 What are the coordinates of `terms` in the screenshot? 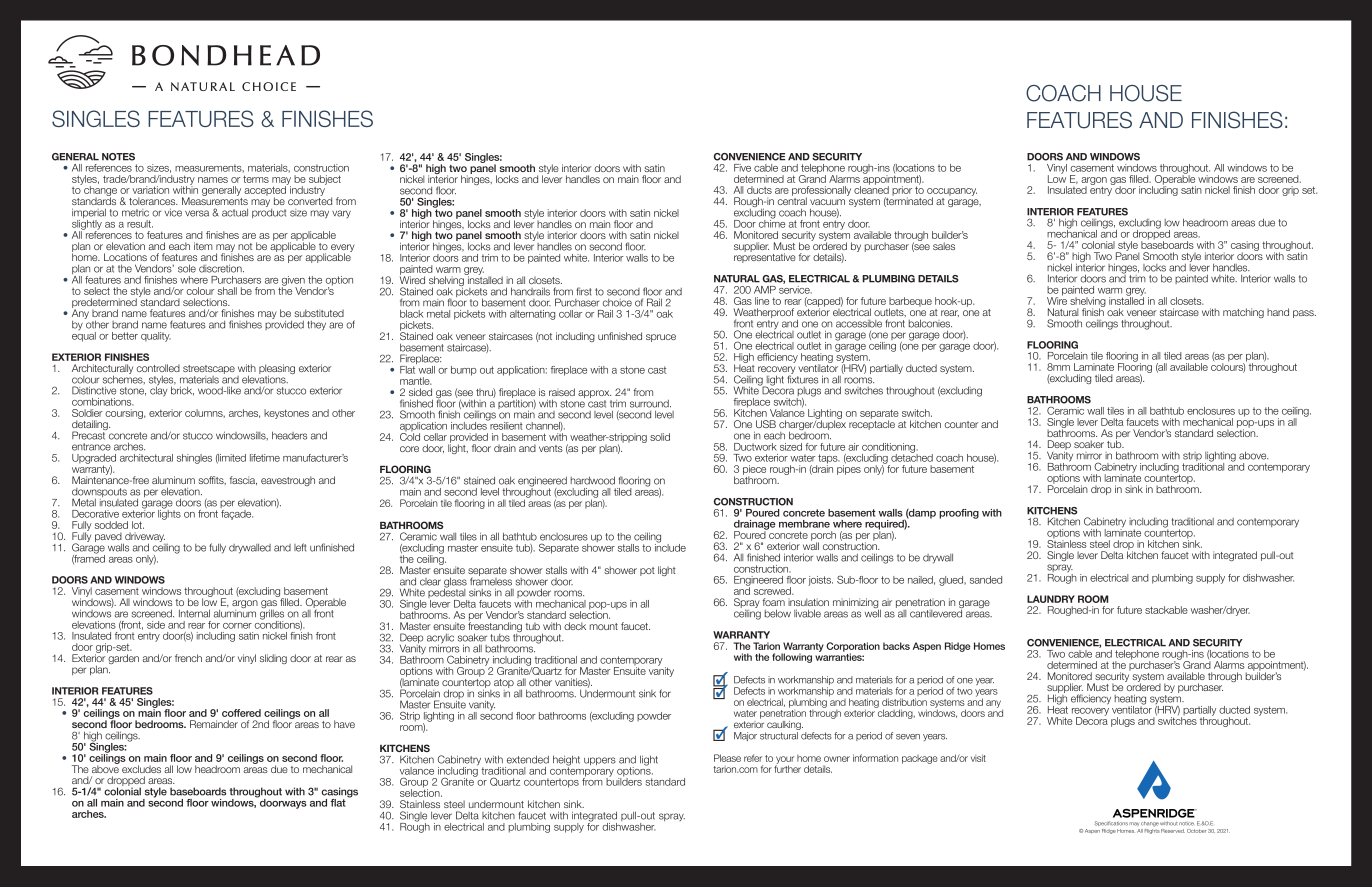 It's located at (256, 179).
